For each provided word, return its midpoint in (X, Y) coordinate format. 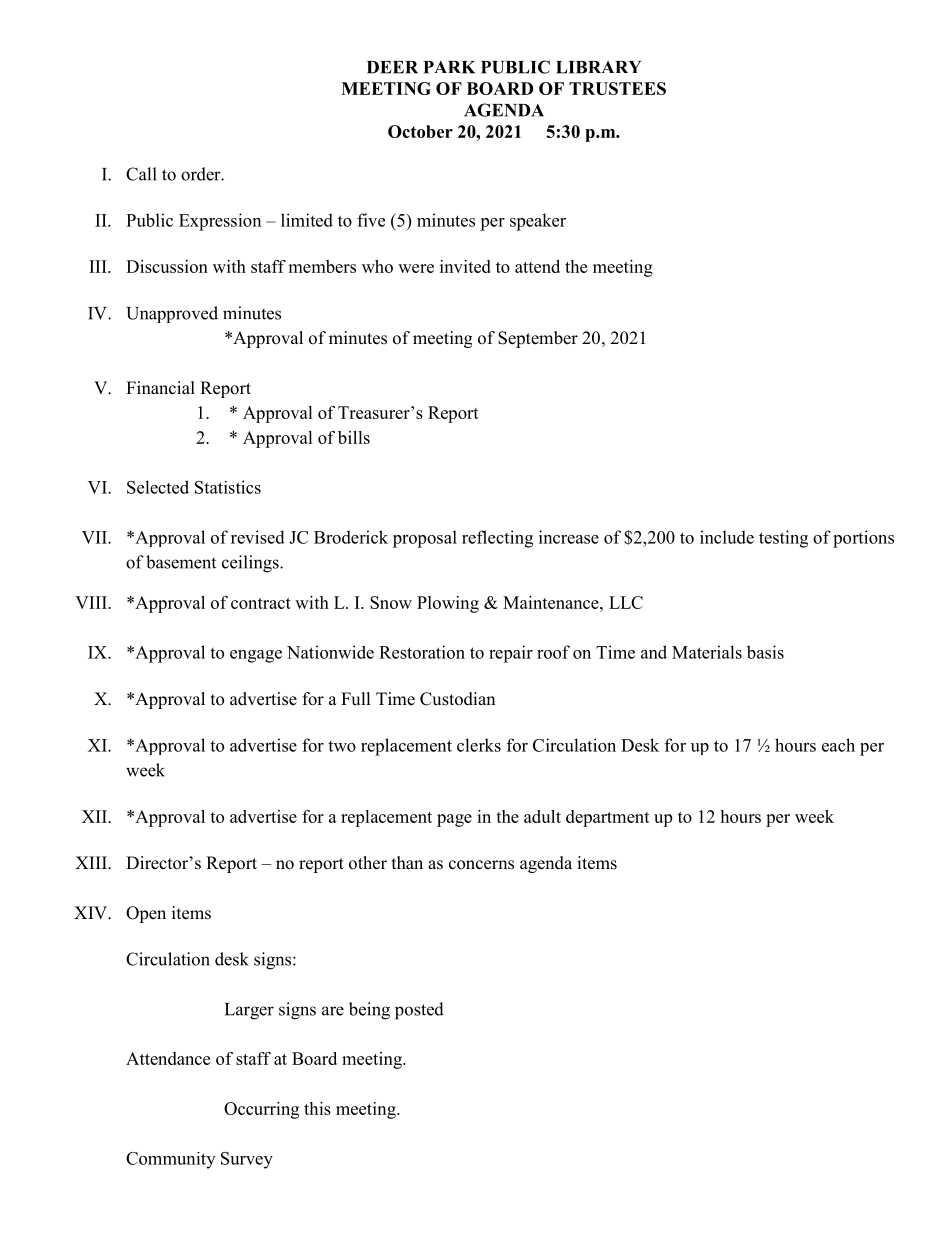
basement (181, 562)
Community (170, 1160)
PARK (449, 67)
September (538, 339)
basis (765, 652)
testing (783, 539)
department (608, 818)
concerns (481, 865)
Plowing (448, 604)
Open (146, 914)
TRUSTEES (617, 88)
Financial (160, 388)
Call (141, 174)
